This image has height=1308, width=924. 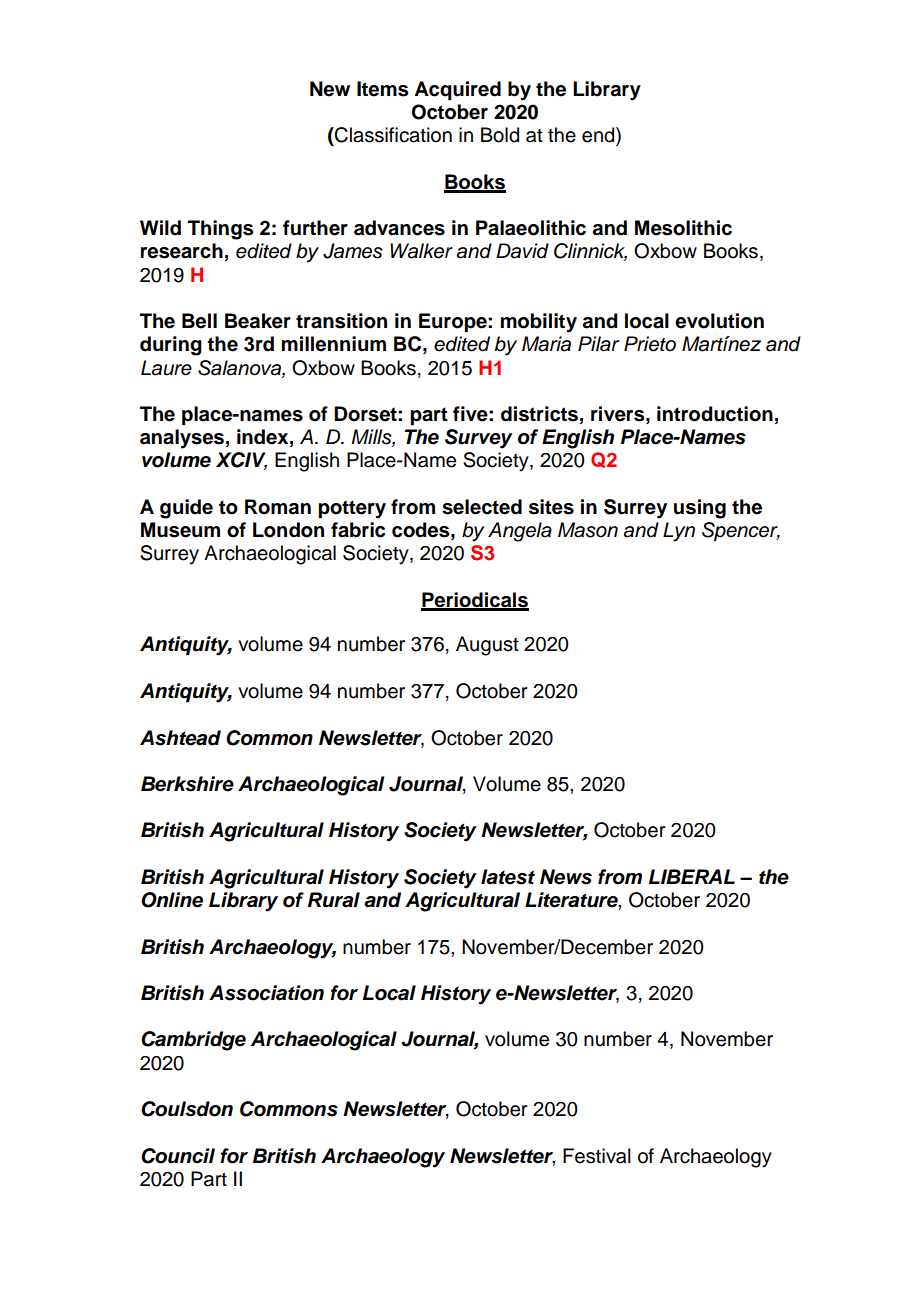 What do you see at coordinates (180, 530) in the image?
I see `Museum` at bounding box center [180, 530].
